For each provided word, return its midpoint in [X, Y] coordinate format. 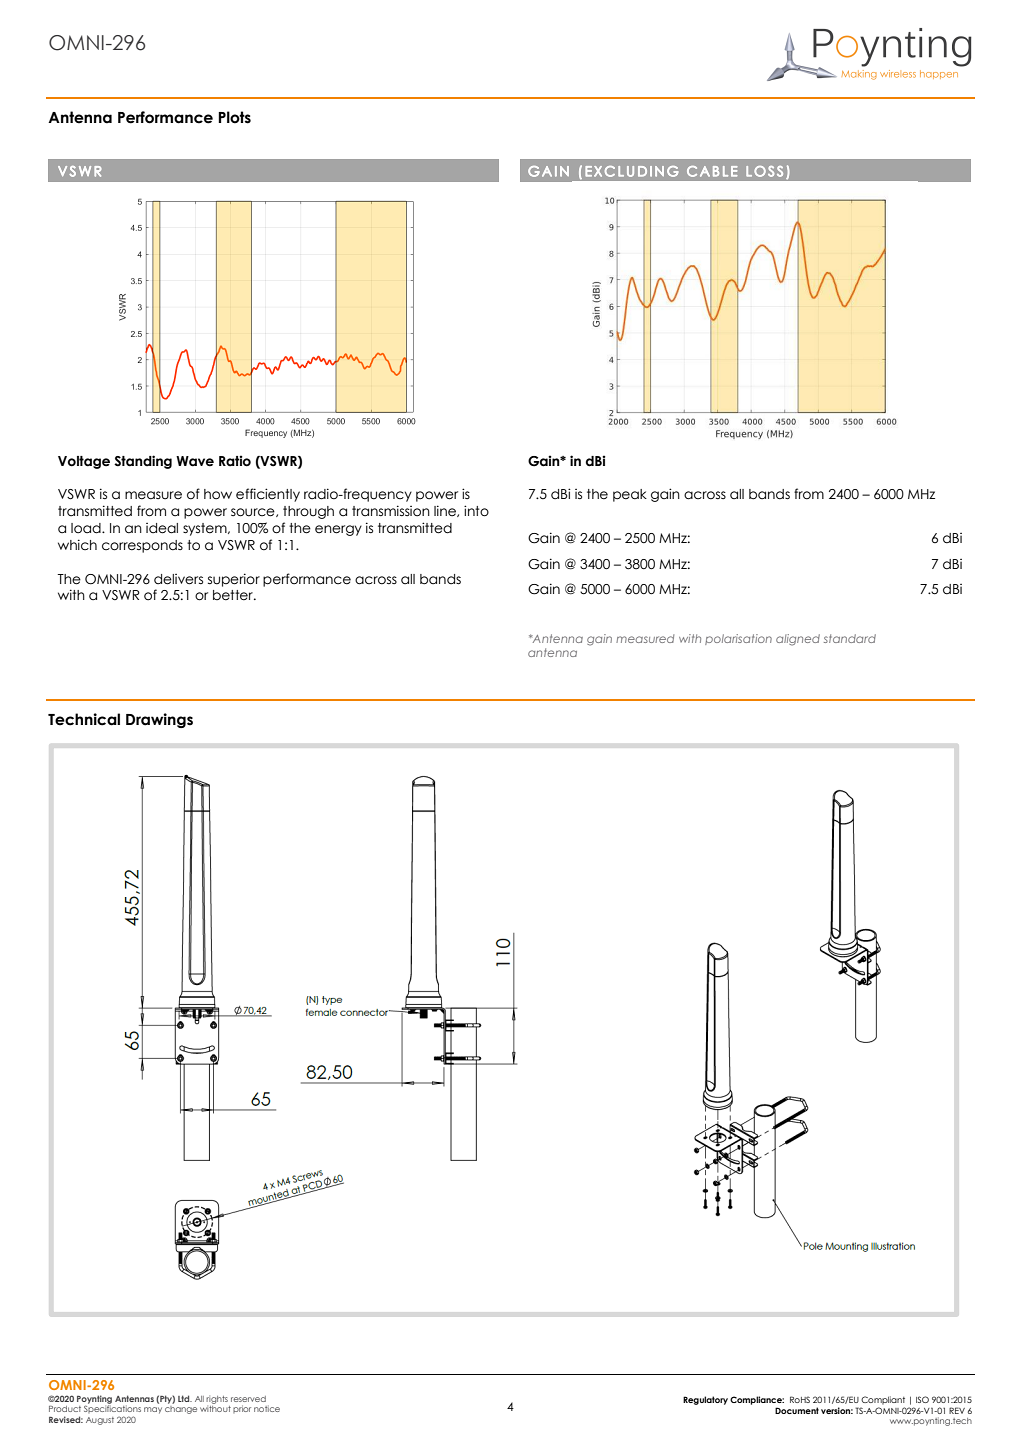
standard [850, 638]
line [446, 511]
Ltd [185, 1398]
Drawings [159, 720]
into [476, 511]
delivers [178, 579]
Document [797, 1410]
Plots [234, 117]
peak [630, 495]
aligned [798, 640]
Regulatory [705, 1400]
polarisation [738, 639]
